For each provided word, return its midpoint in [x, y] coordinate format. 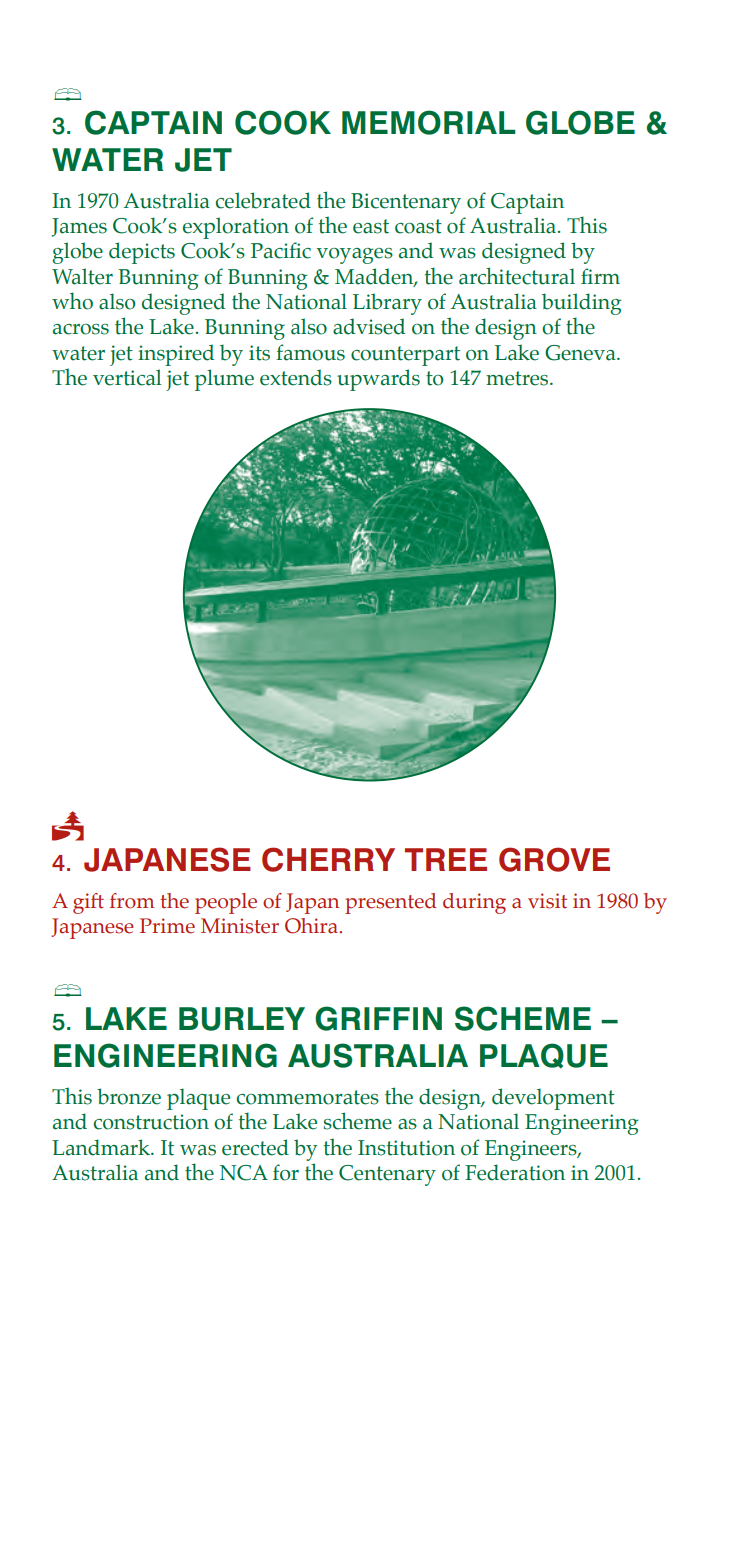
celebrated [263, 200]
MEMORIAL [429, 122]
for [286, 1172]
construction [151, 1122]
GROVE [554, 859]
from [132, 901]
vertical [127, 377]
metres [518, 378]
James [79, 227]
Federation [515, 1172]
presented [391, 903]
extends [296, 377]
